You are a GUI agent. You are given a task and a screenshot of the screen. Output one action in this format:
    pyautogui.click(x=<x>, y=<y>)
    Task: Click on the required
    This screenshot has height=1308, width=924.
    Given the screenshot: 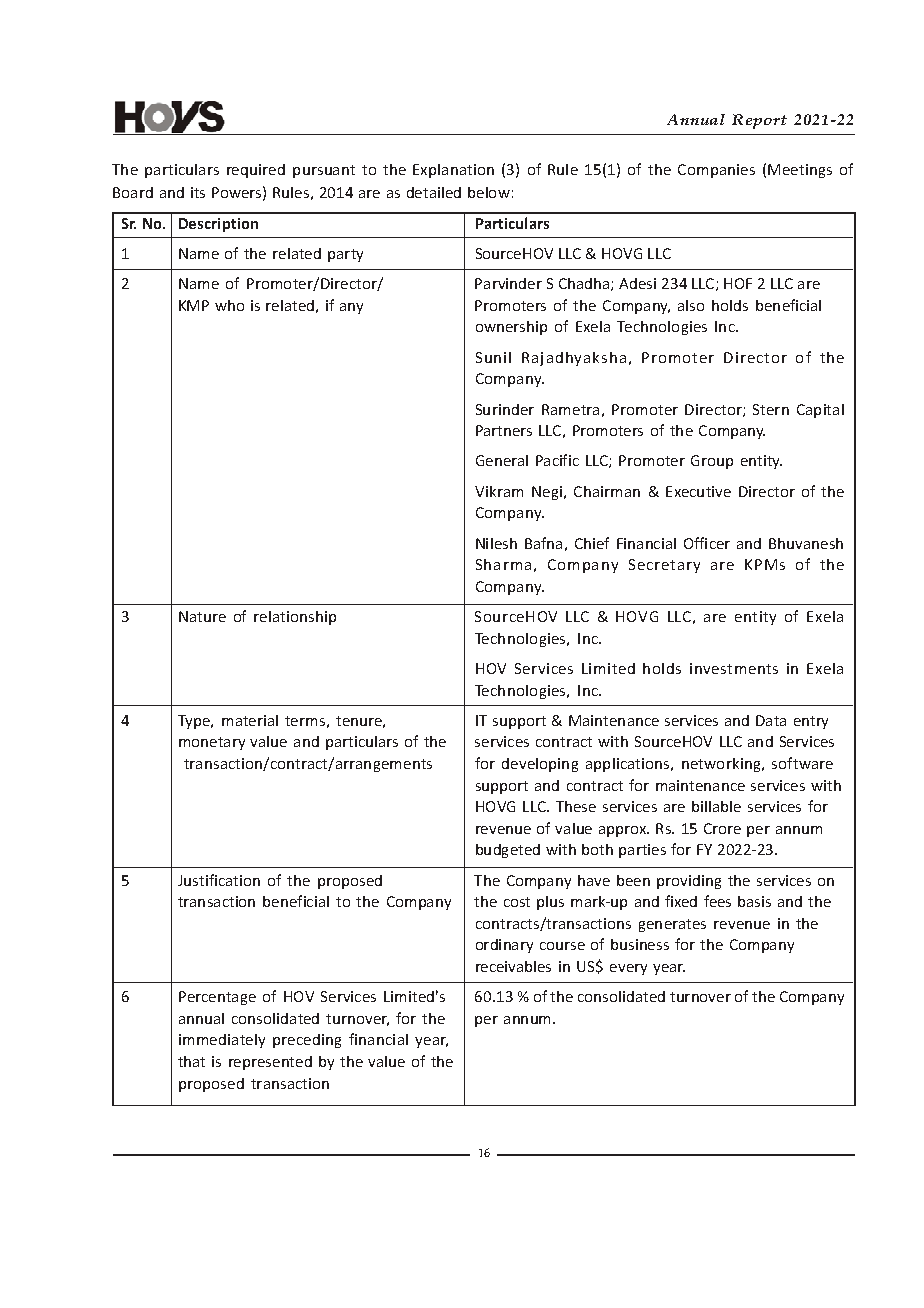 What is the action you would take?
    pyautogui.click(x=256, y=171)
